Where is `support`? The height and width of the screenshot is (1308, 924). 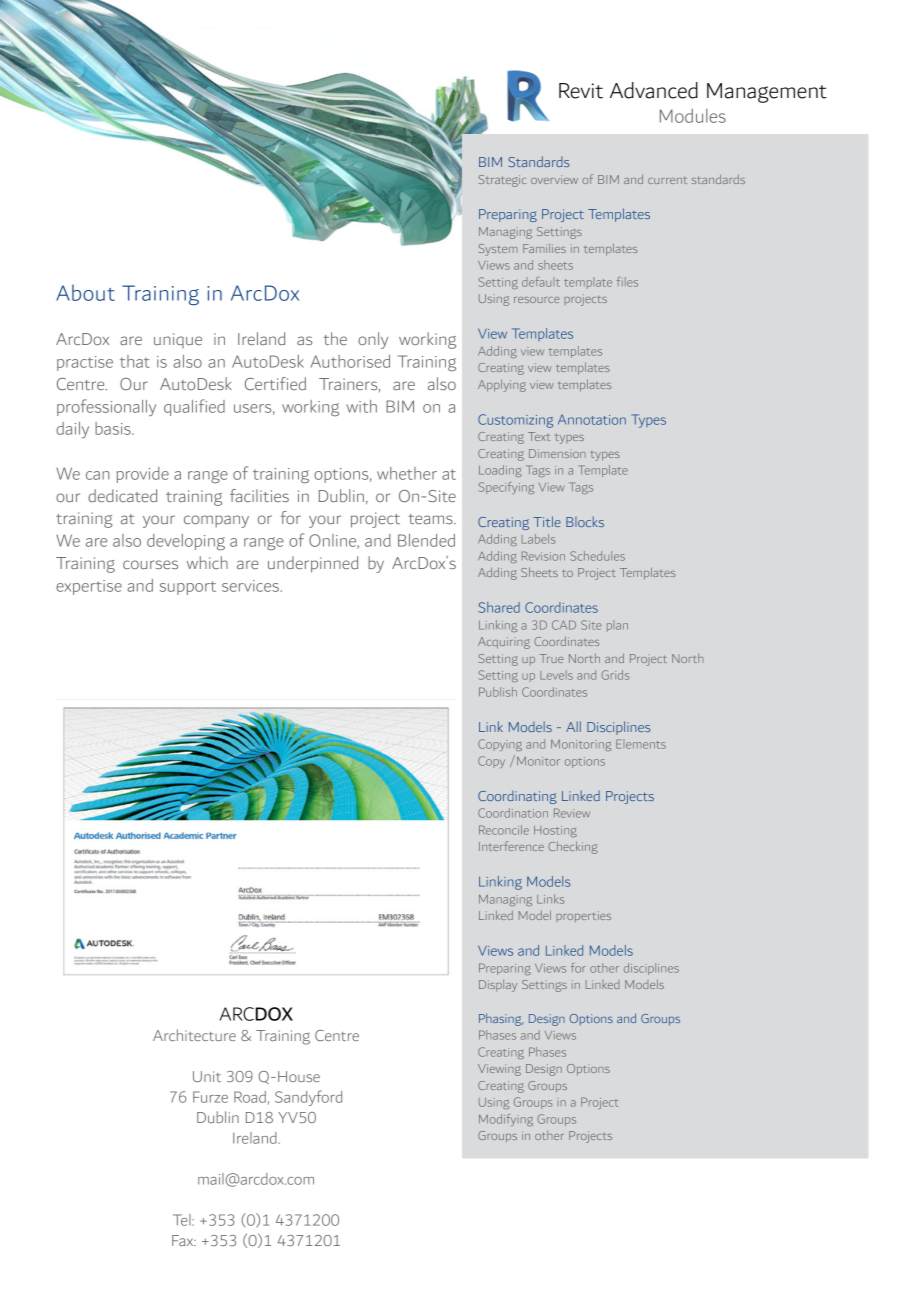
support is located at coordinates (188, 588).
